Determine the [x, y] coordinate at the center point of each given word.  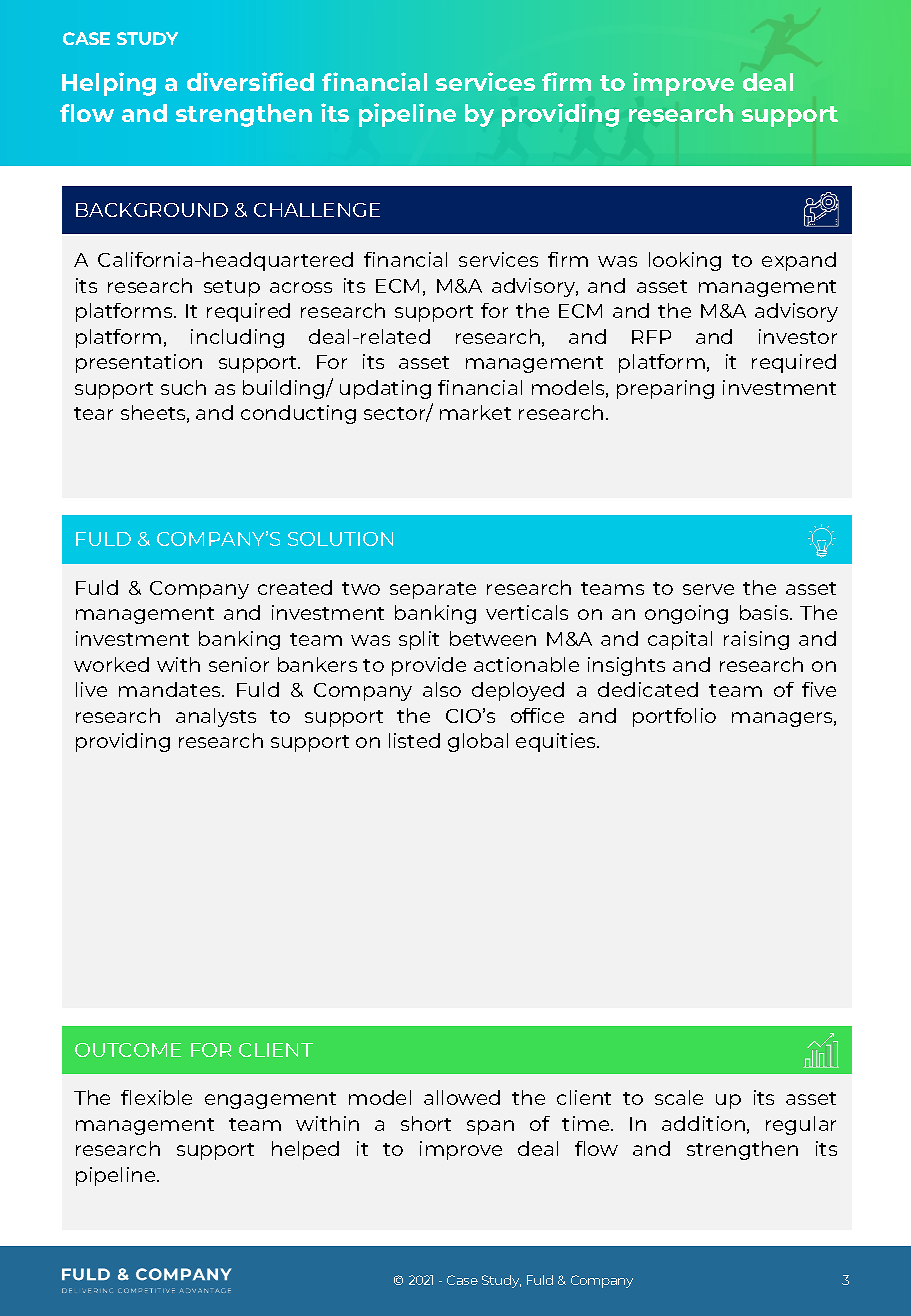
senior [239, 664]
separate [433, 590]
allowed [462, 1097]
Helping [109, 84]
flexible [156, 1097]
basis [765, 612]
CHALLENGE [317, 210]
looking [685, 261]
